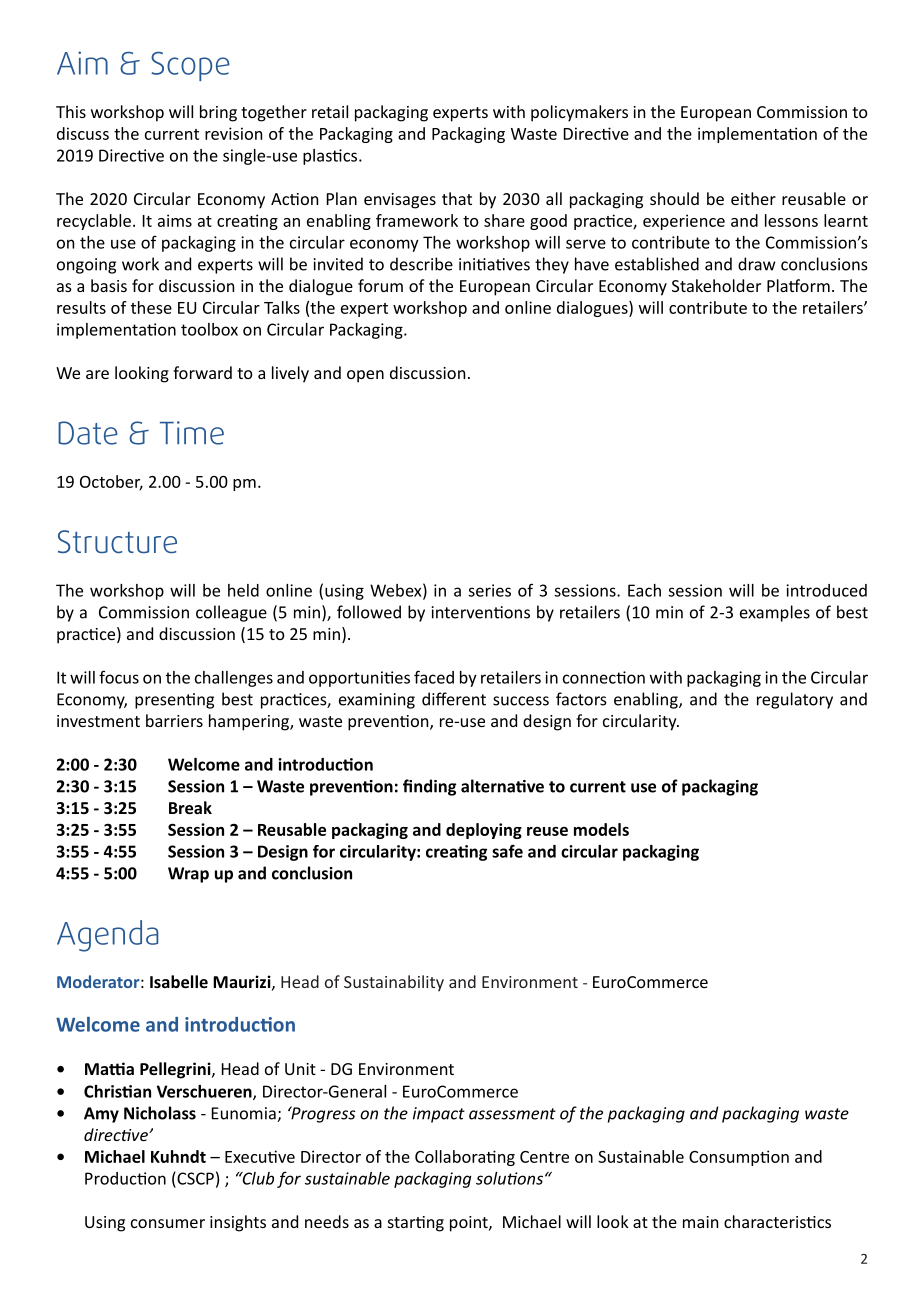 This image has width=924, height=1308. I want to click on Collaborating, so click(465, 1158).
